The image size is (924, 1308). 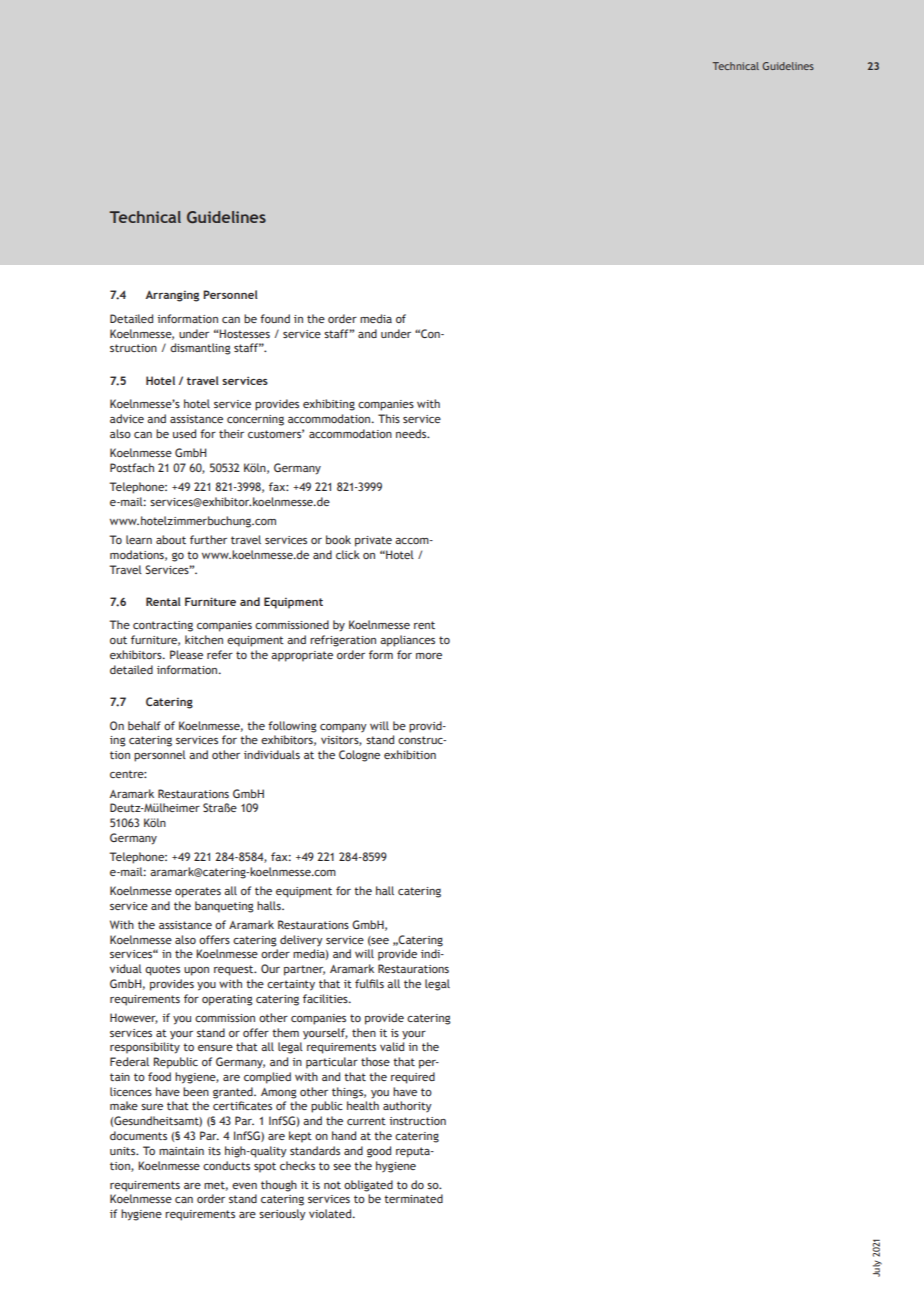 What do you see at coordinates (389, 418) in the screenshot?
I see `This` at bounding box center [389, 418].
